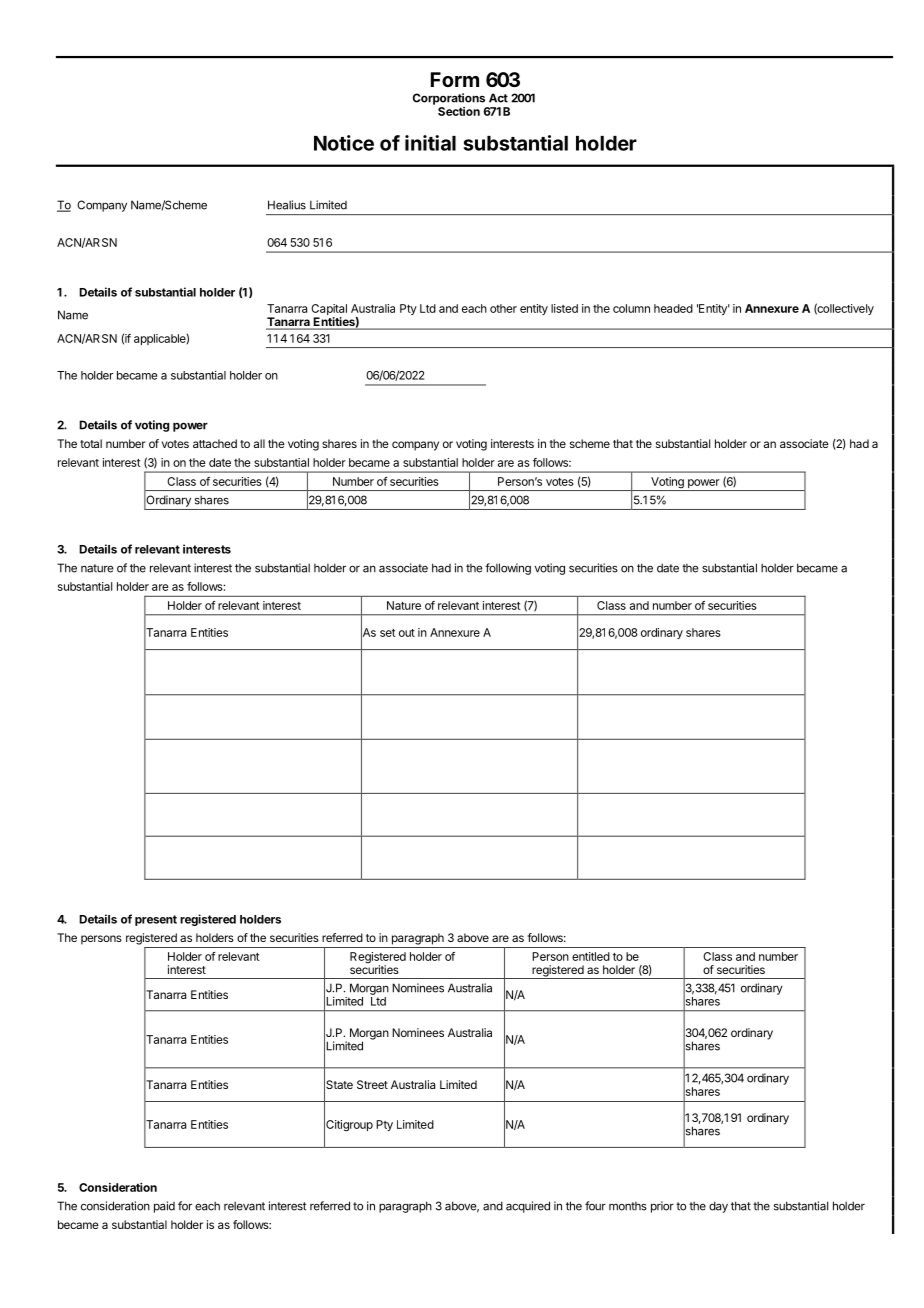  Describe the element at coordinates (631, 308) in the screenshot. I see `column` at that location.
